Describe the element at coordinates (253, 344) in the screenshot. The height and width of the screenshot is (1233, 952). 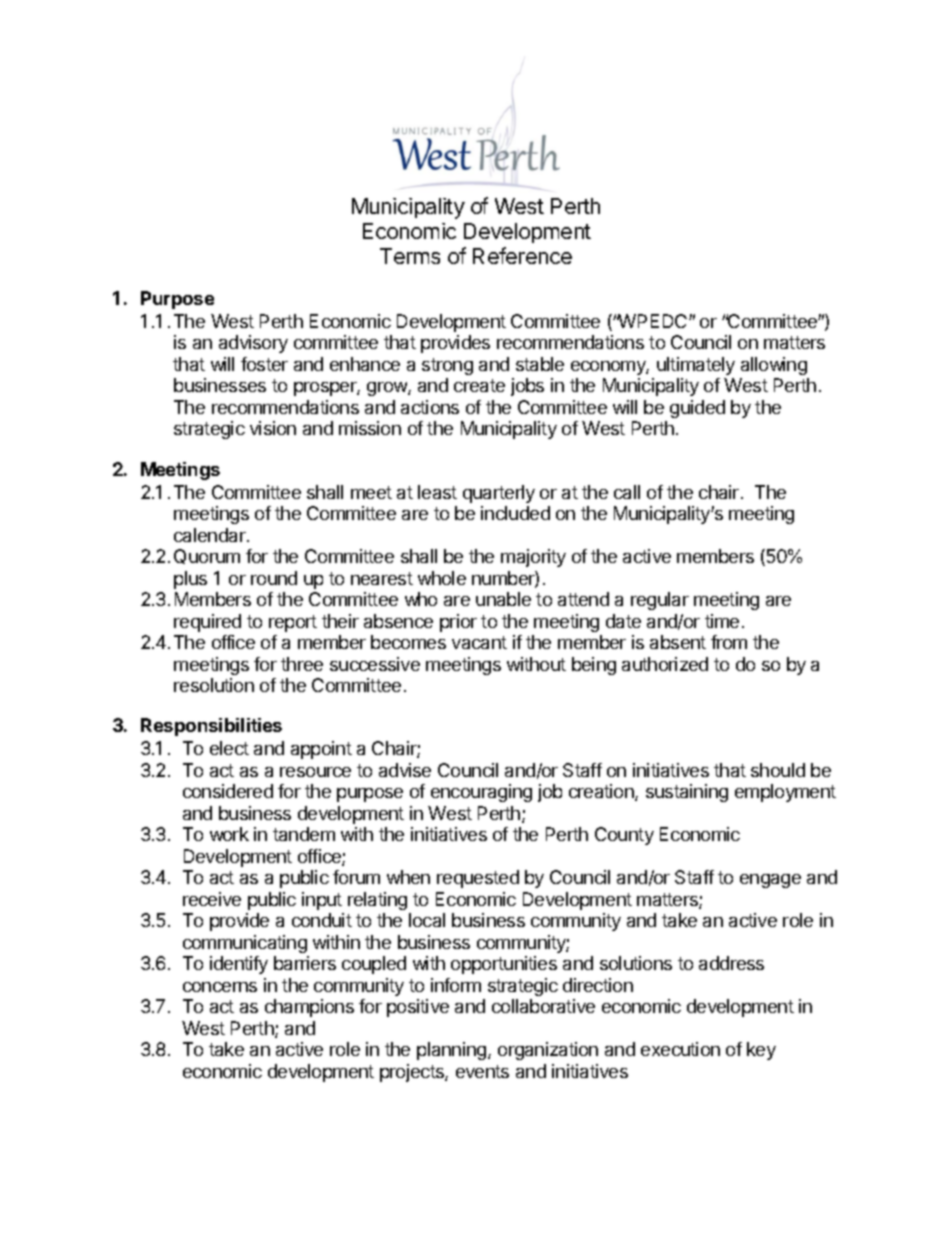
I see `advisory` at that location.
